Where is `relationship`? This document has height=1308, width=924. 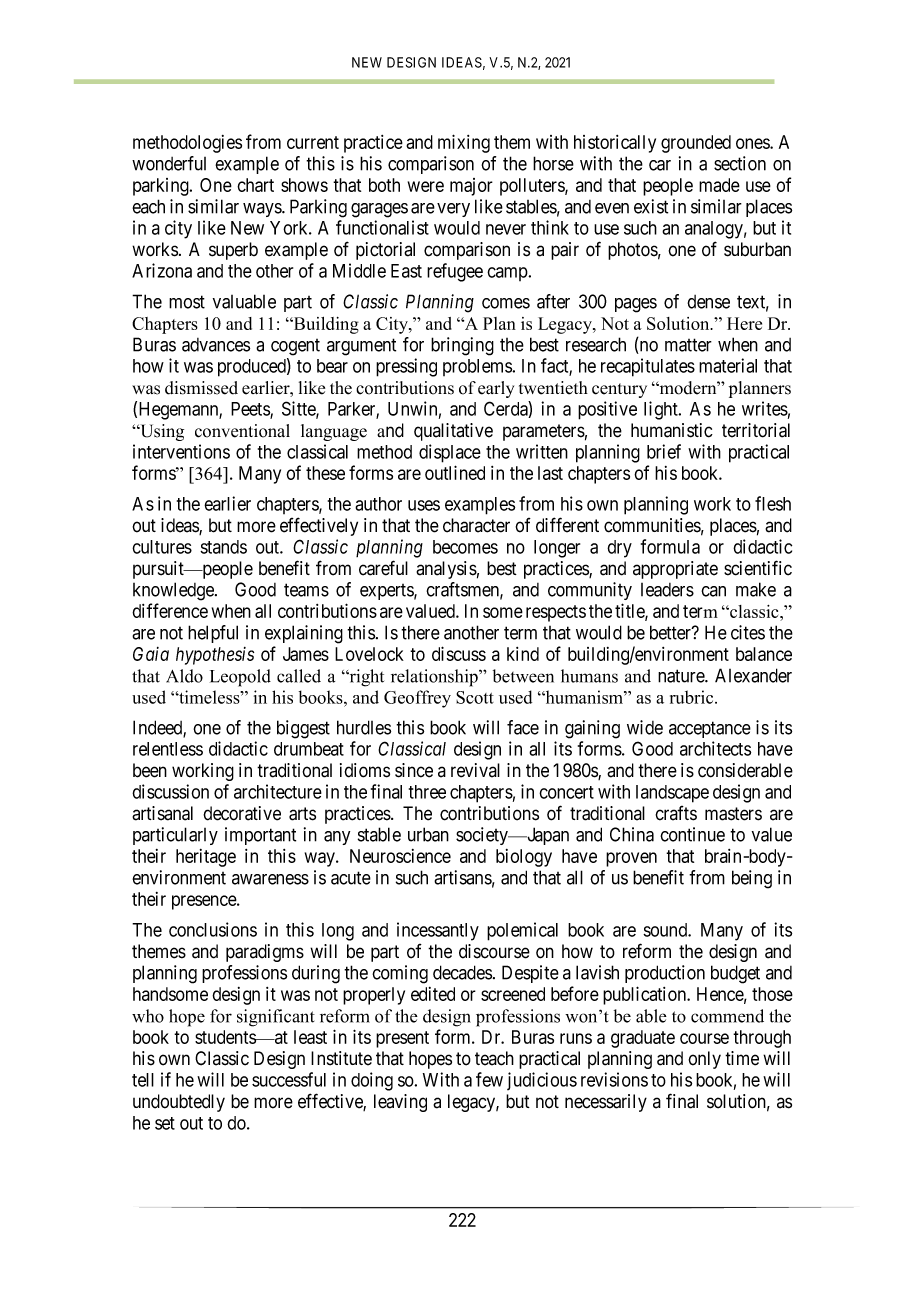
relationship is located at coordinates (435, 678).
